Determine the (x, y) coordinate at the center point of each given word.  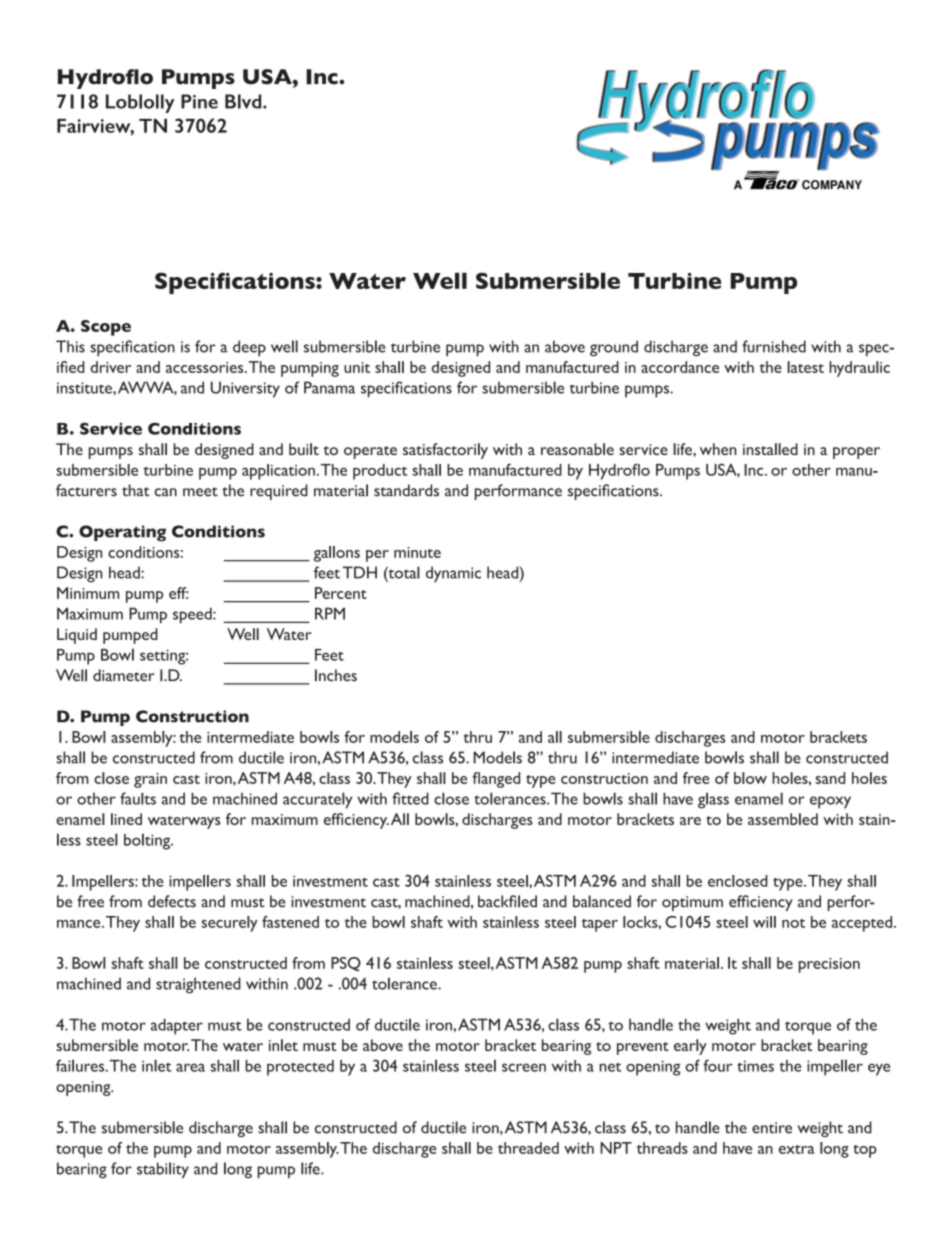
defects (172, 901)
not (793, 923)
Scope (106, 328)
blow (750, 778)
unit (357, 367)
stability (163, 1170)
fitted (410, 798)
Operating (122, 533)
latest (805, 367)
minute (417, 552)
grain (150, 780)
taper (600, 925)
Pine (199, 101)
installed (770, 449)
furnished (774, 346)
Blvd (244, 101)
